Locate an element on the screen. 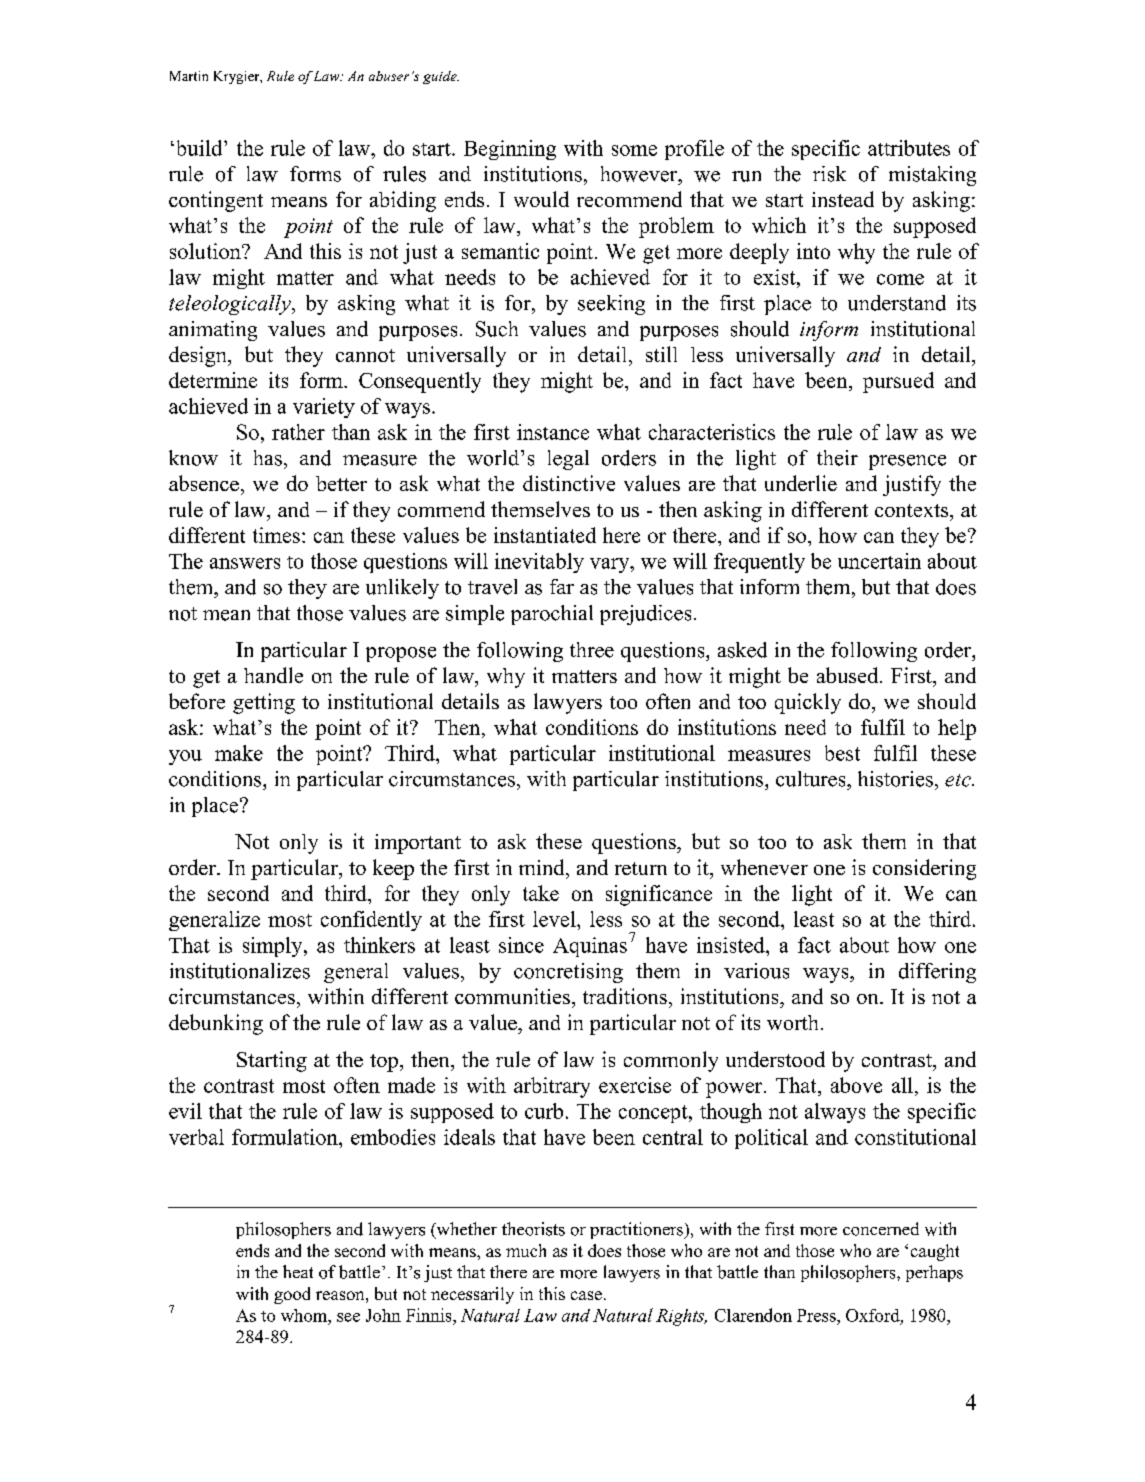  three is located at coordinates (592, 650).
